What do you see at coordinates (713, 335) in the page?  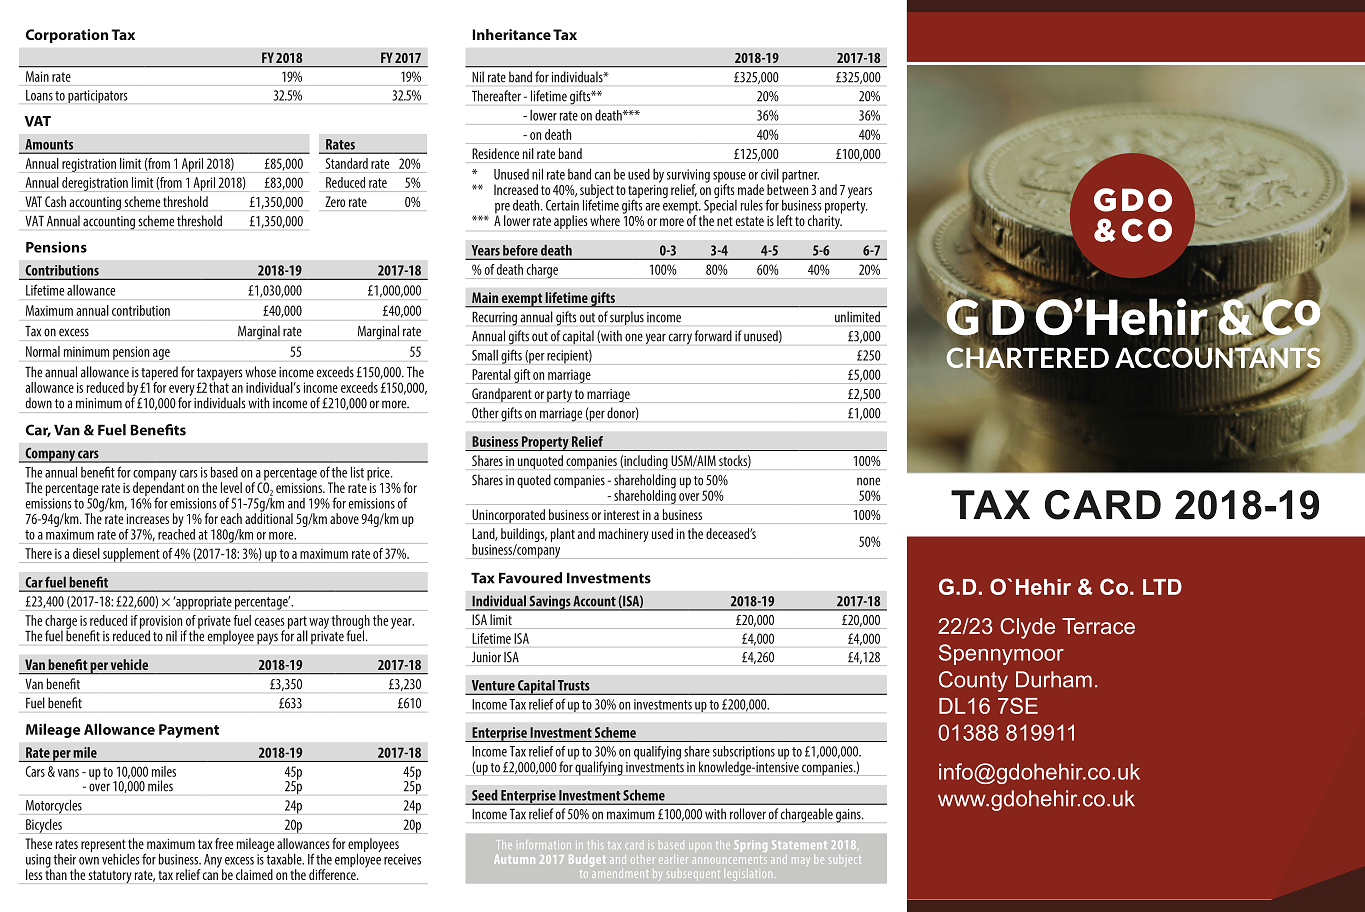 I see `forward` at bounding box center [713, 335].
